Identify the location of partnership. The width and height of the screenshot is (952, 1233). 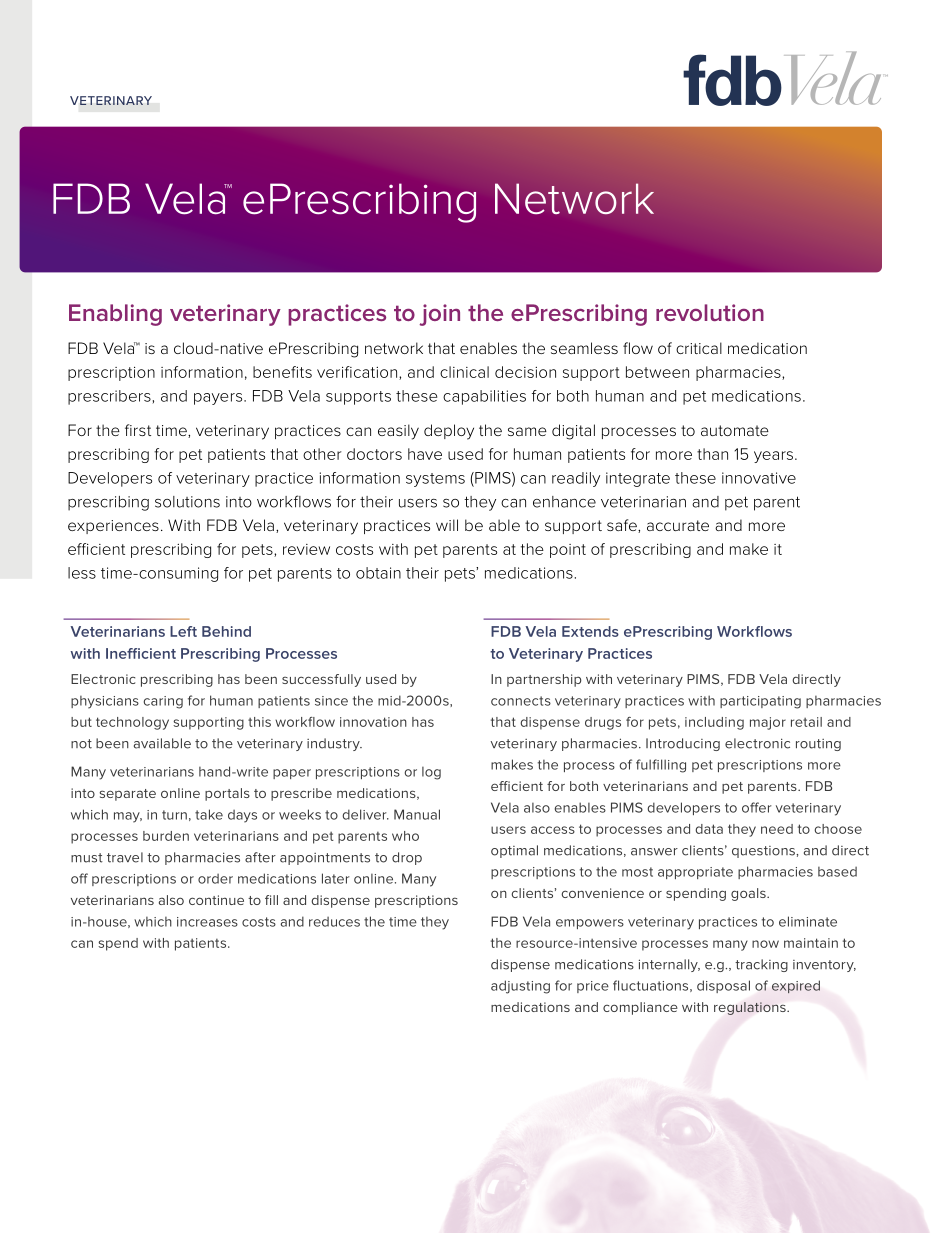
(544, 680).
